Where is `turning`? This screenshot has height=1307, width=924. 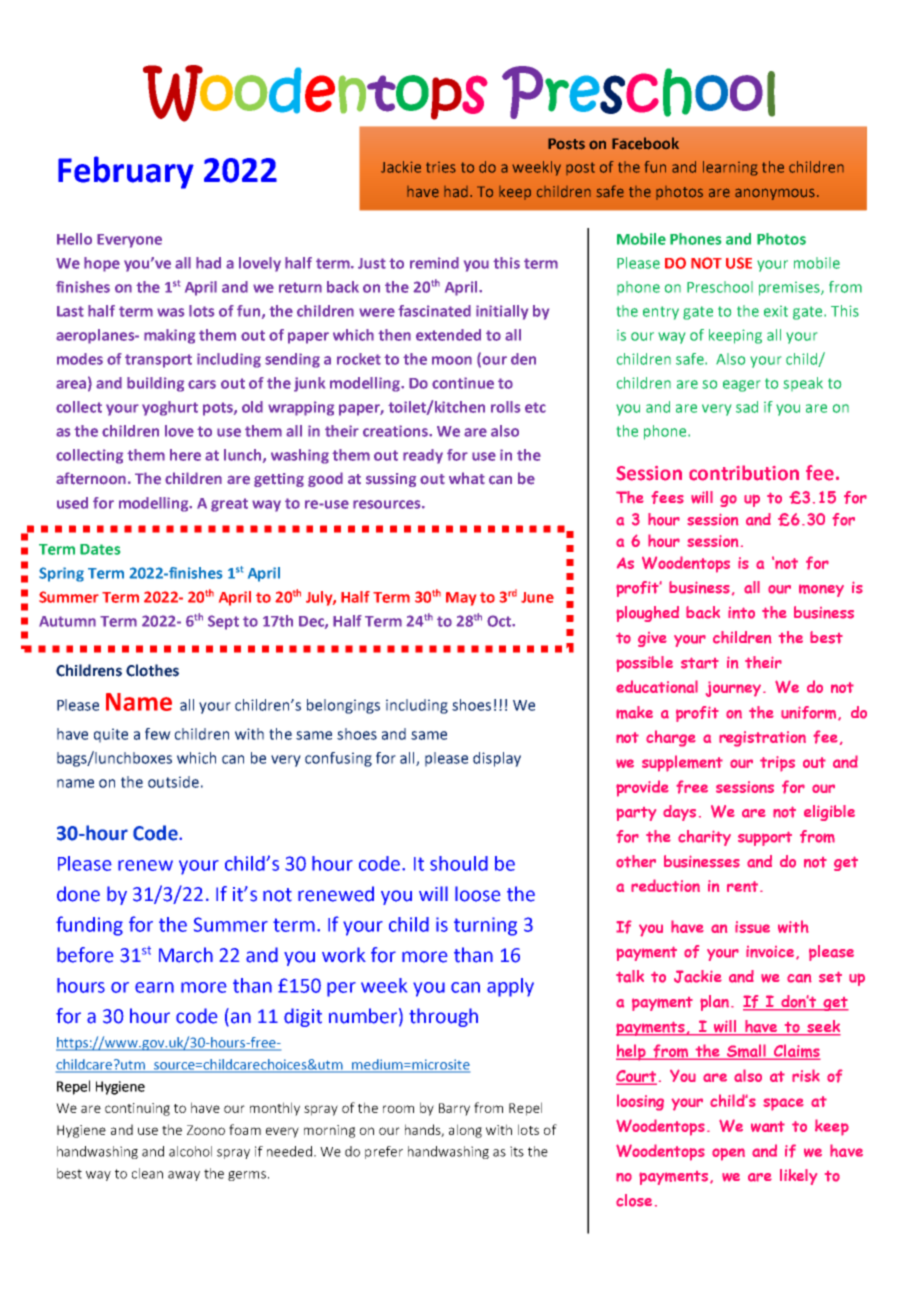 turning is located at coordinates (485, 926).
